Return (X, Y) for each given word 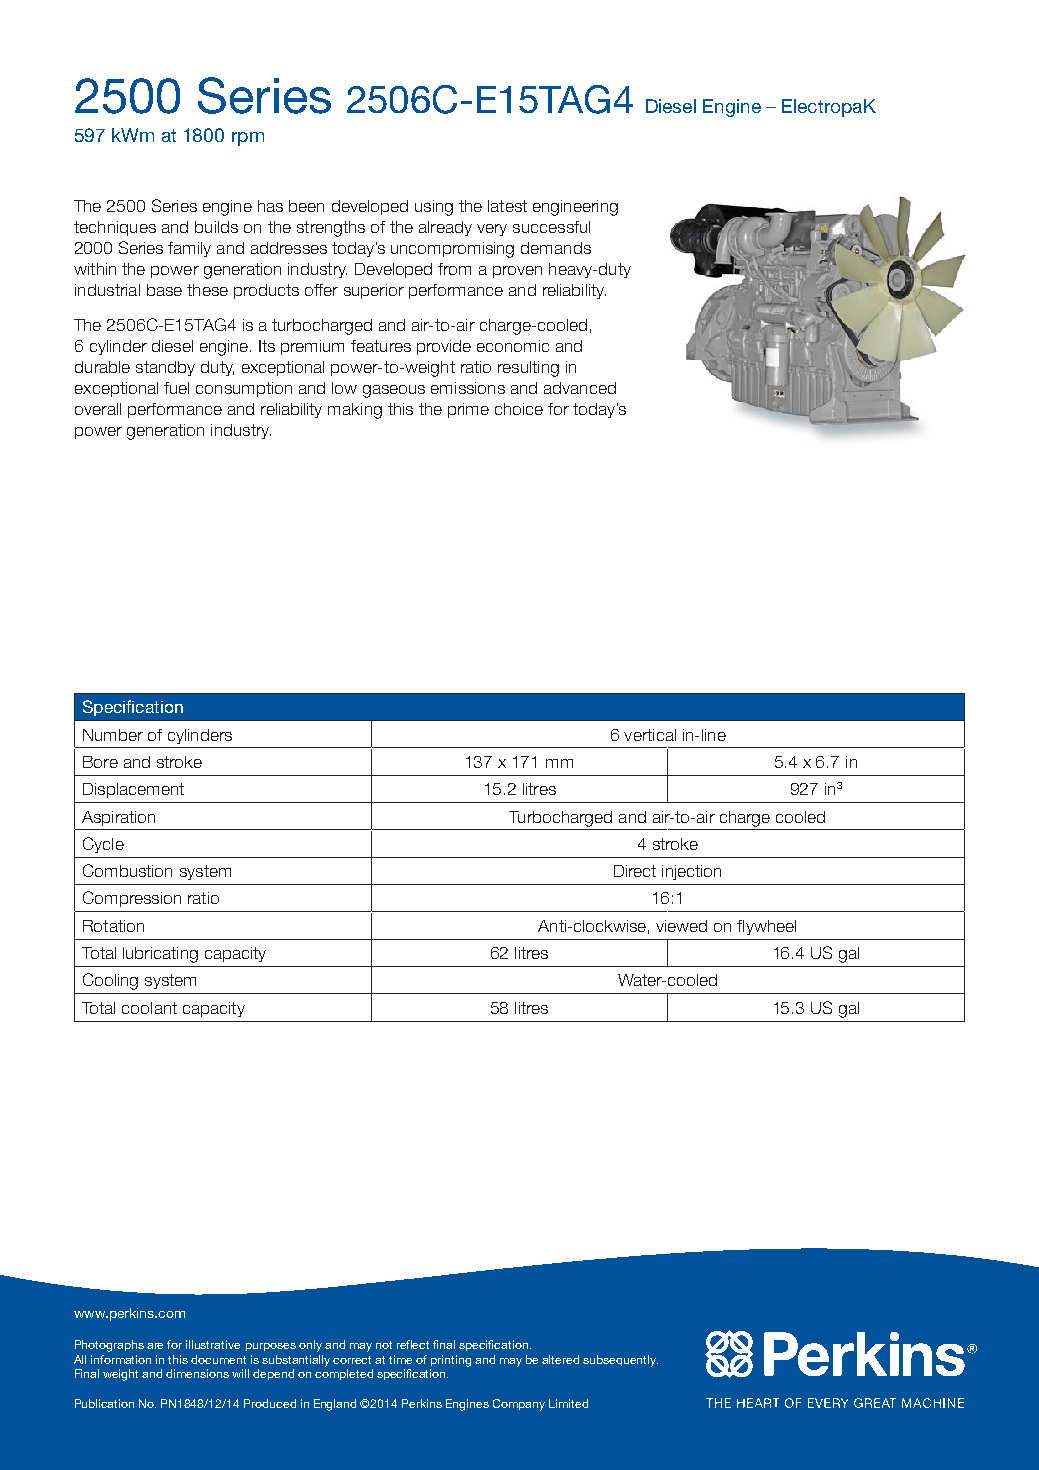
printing (451, 1361)
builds (216, 227)
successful (551, 227)
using (434, 208)
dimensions (197, 1373)
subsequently (620, 1361)
